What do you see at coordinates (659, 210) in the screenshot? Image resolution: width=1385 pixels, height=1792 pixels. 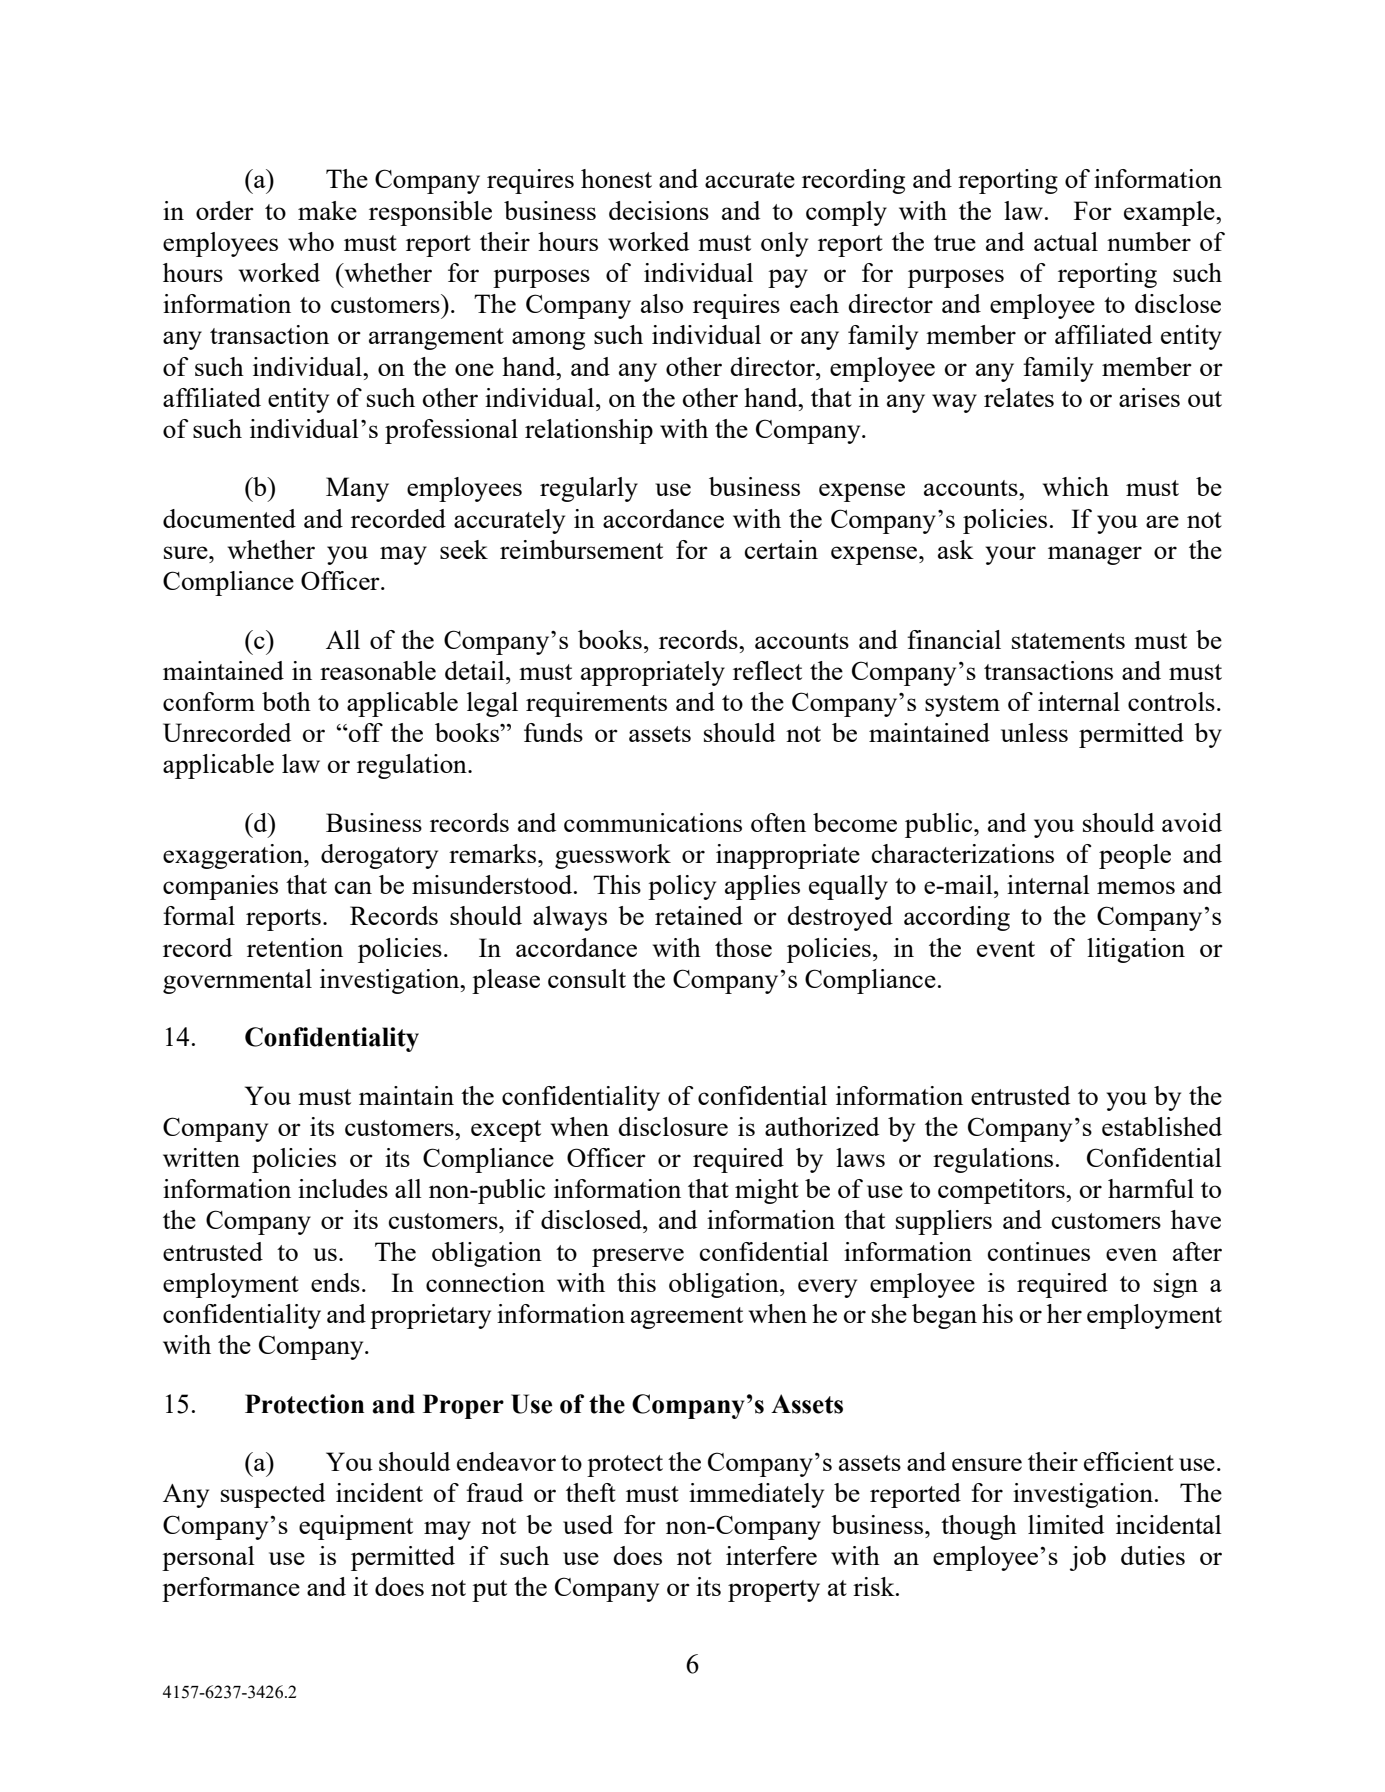 I see `decisions` at bounding box center [659, 210].
